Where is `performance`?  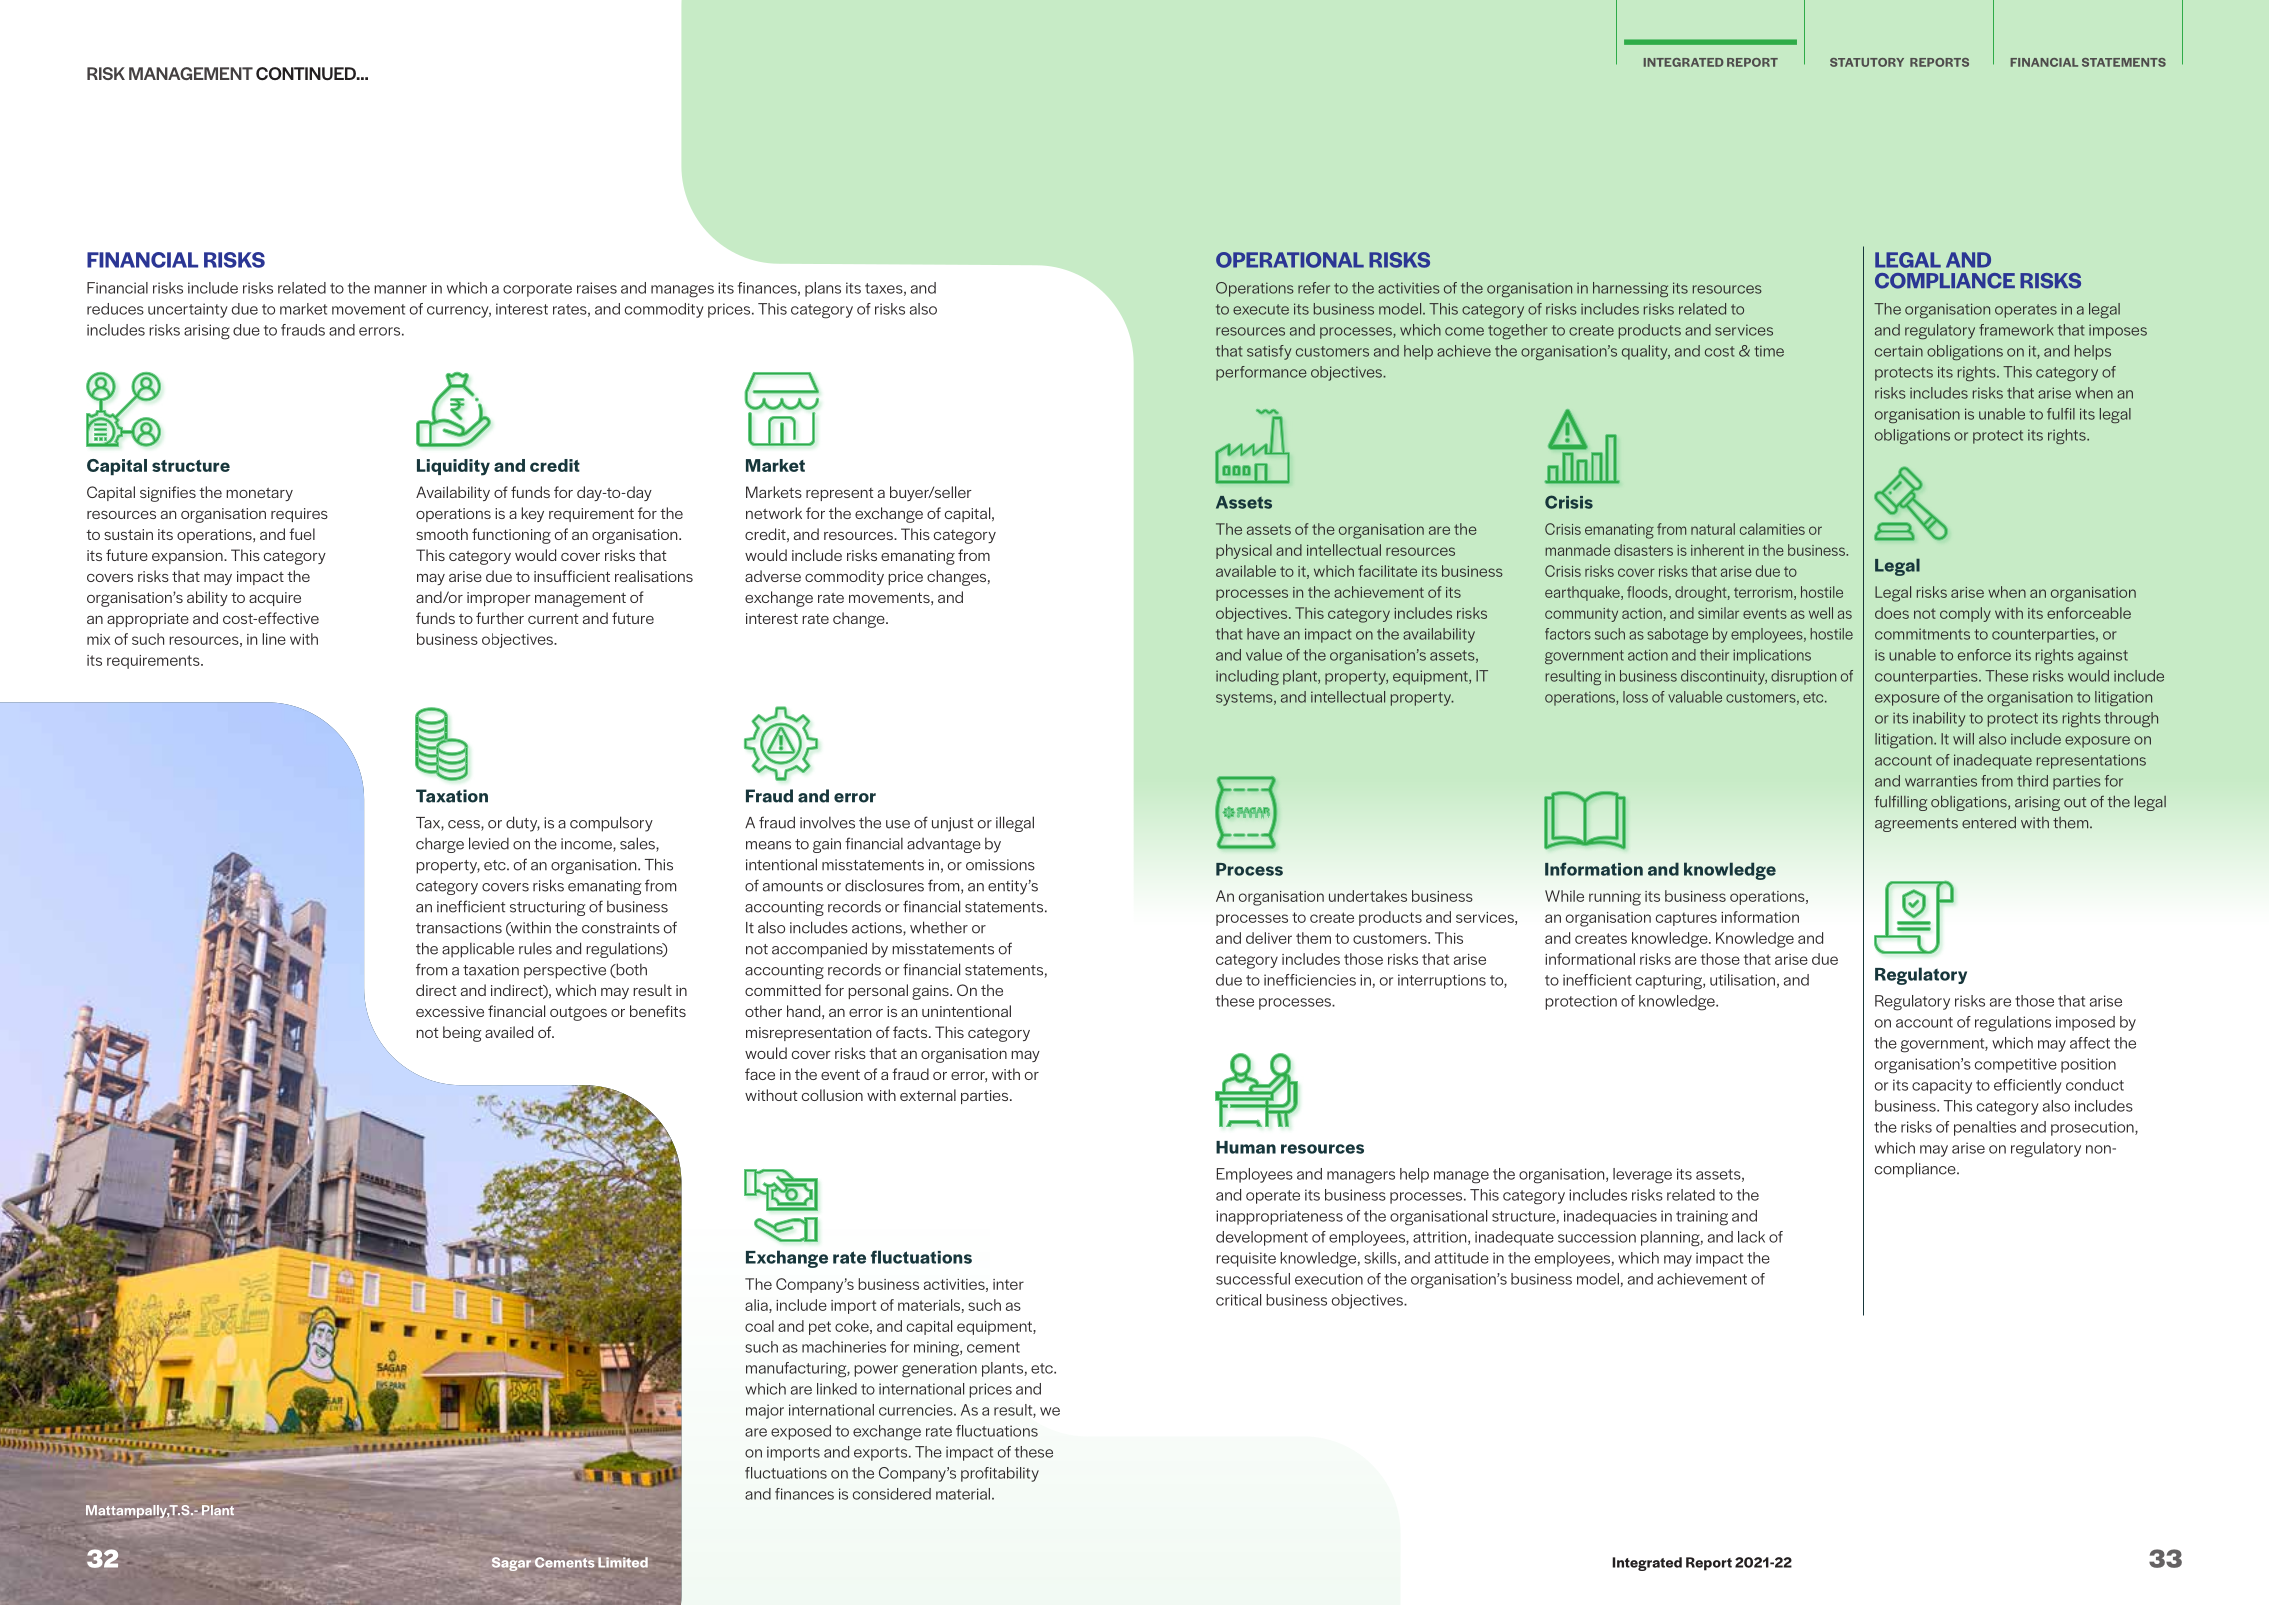 performance is located at coordinates (1261, 373).
